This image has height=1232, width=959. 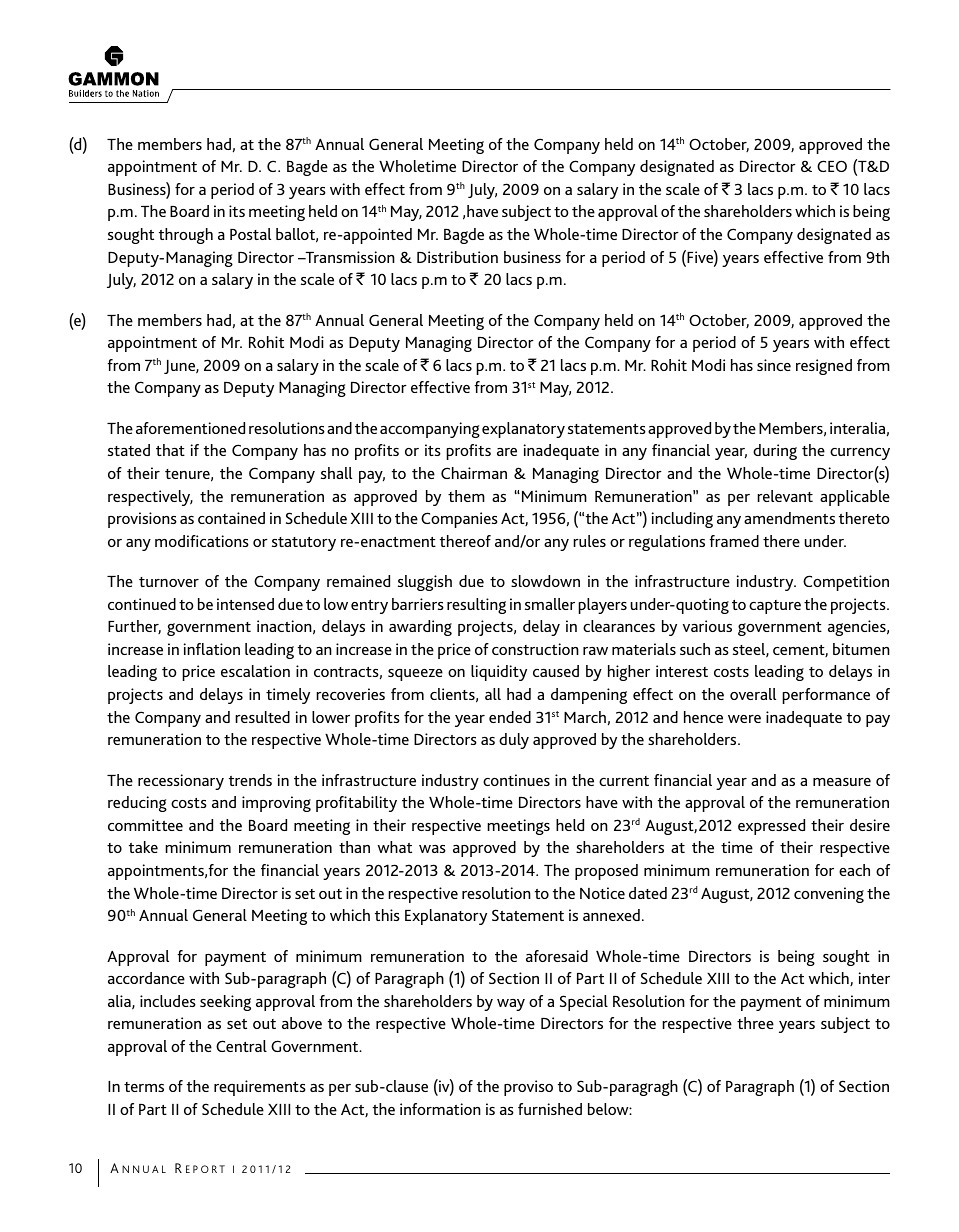 I want to click on construction, so click(x=535, y=649).
